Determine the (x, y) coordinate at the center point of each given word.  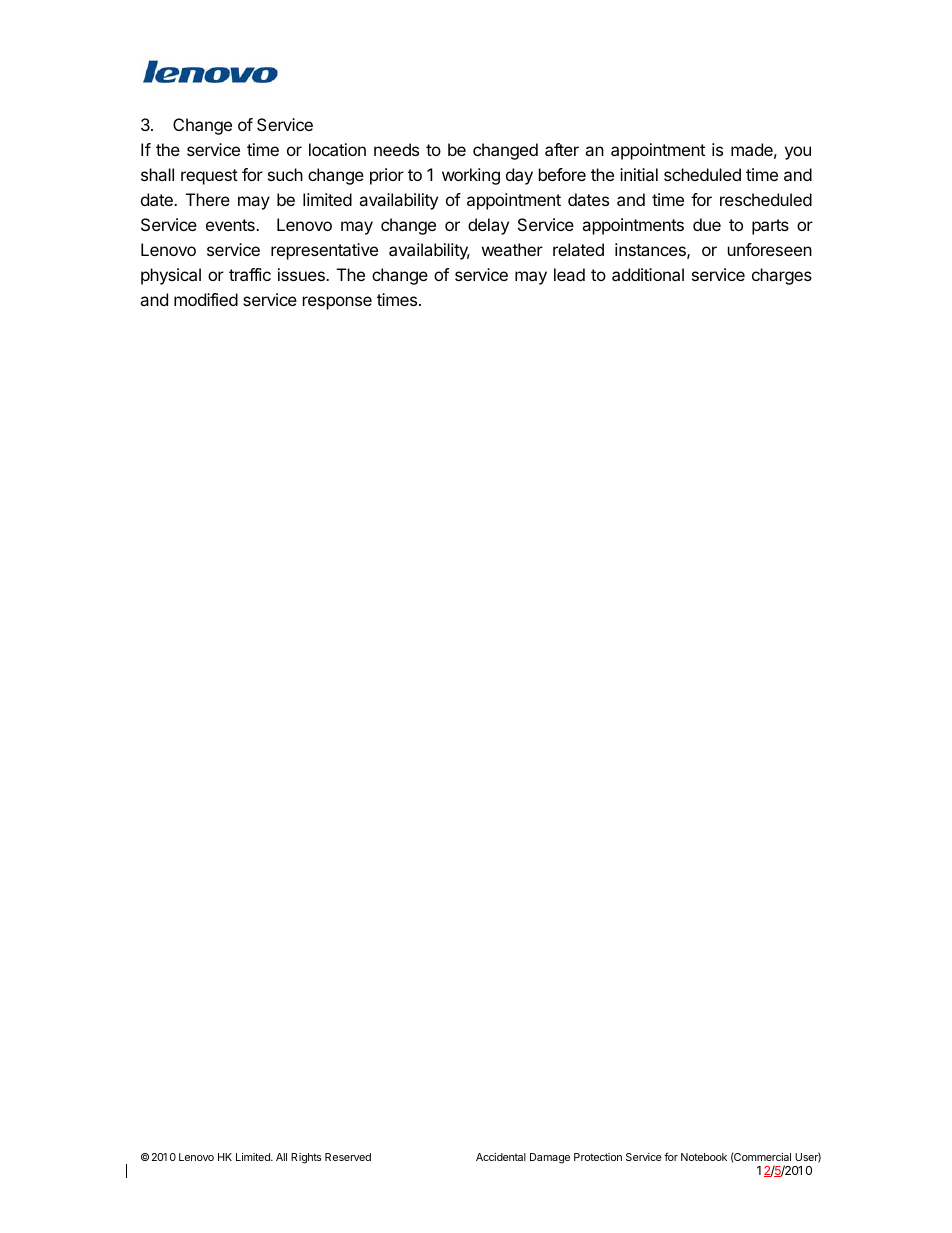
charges (782, 276)
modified (206, 299)
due (707, 224)
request (209, 177)
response (337, 303)
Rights (306, 1158)
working (471, 176)
